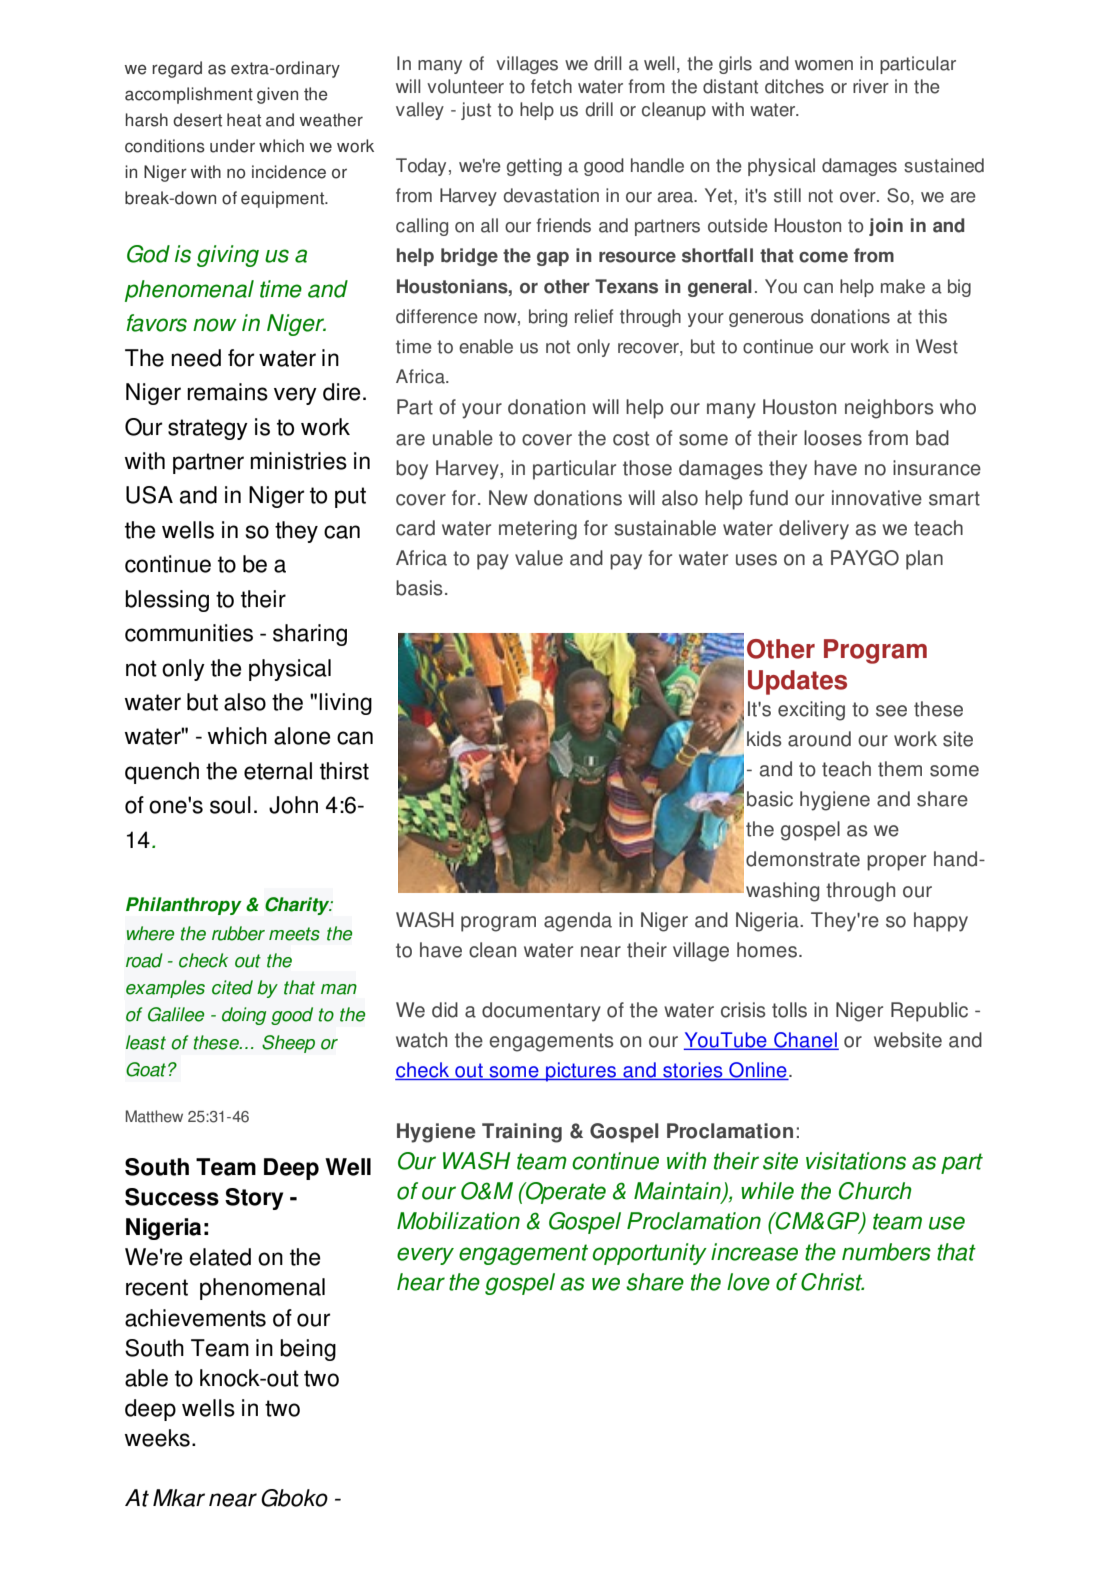  What do you see at coordinates (244, 120) in the screenshot?
I see `heat` at bounding box center [244, 120].
